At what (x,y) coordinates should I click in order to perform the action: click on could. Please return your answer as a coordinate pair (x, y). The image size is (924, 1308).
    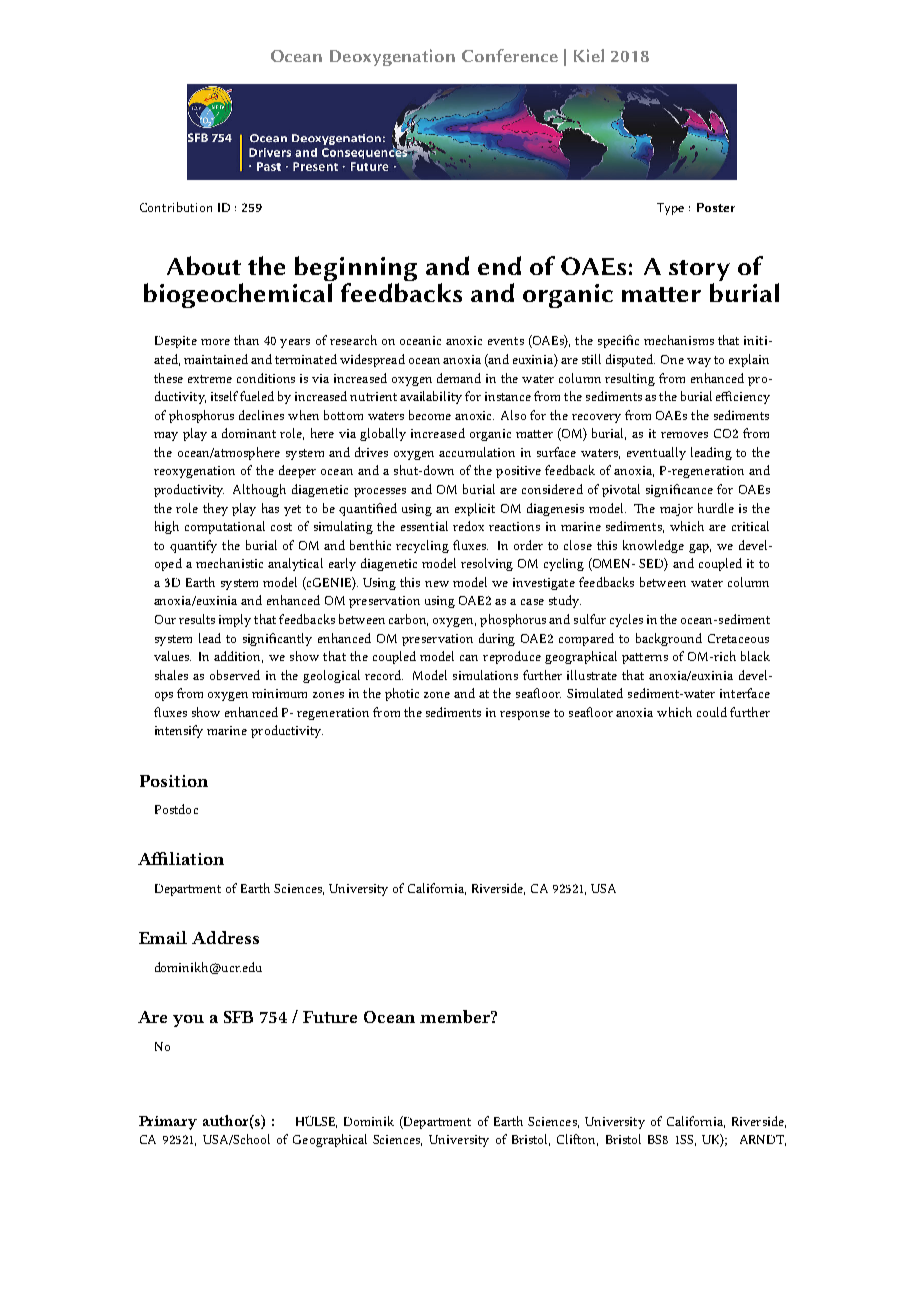
    Looking at the image, I should click on (712, 712).
